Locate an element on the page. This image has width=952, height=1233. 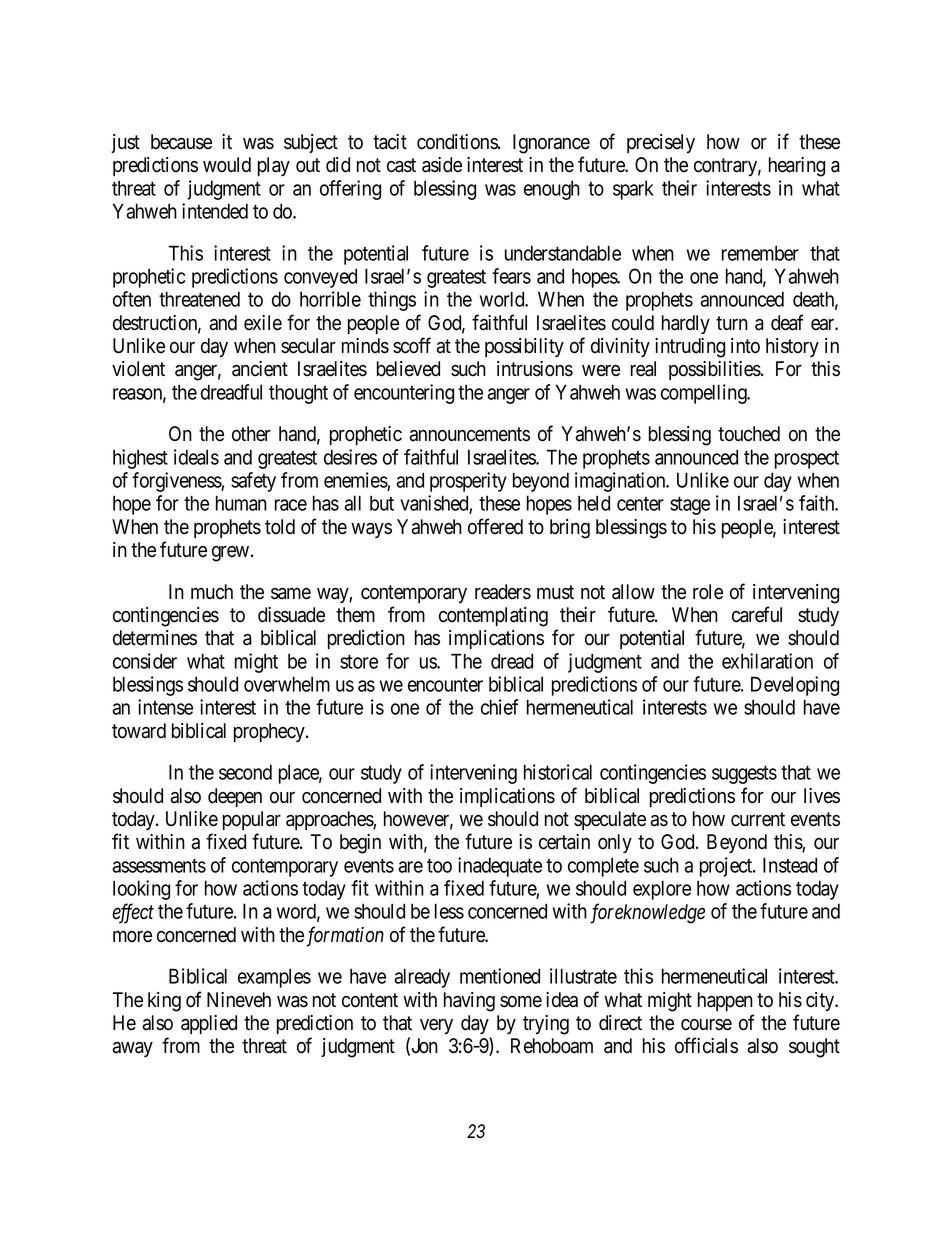
ancient is located at coordinates (260, 369).
